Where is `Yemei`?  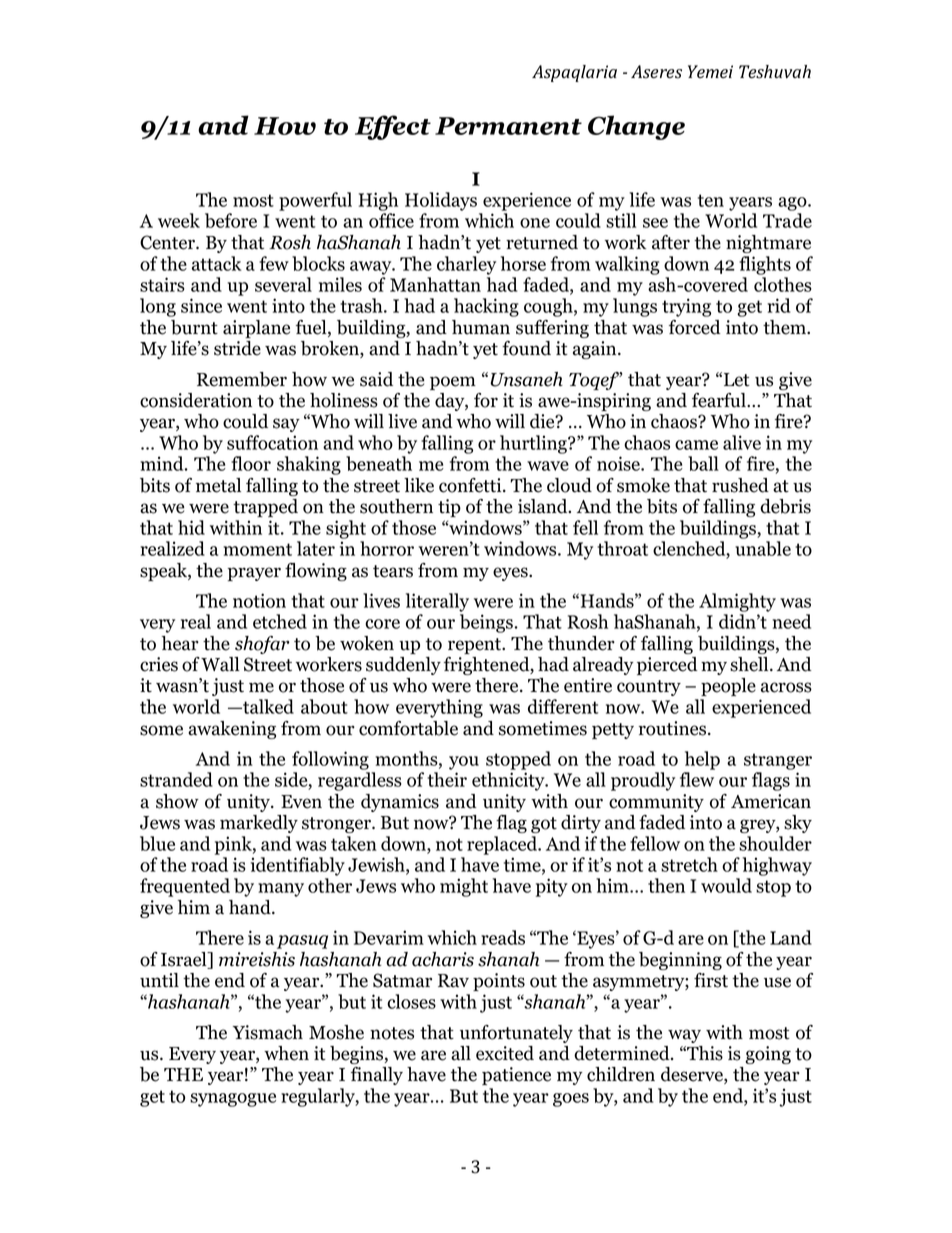
Yemei is located at coordinates (710, 71).
